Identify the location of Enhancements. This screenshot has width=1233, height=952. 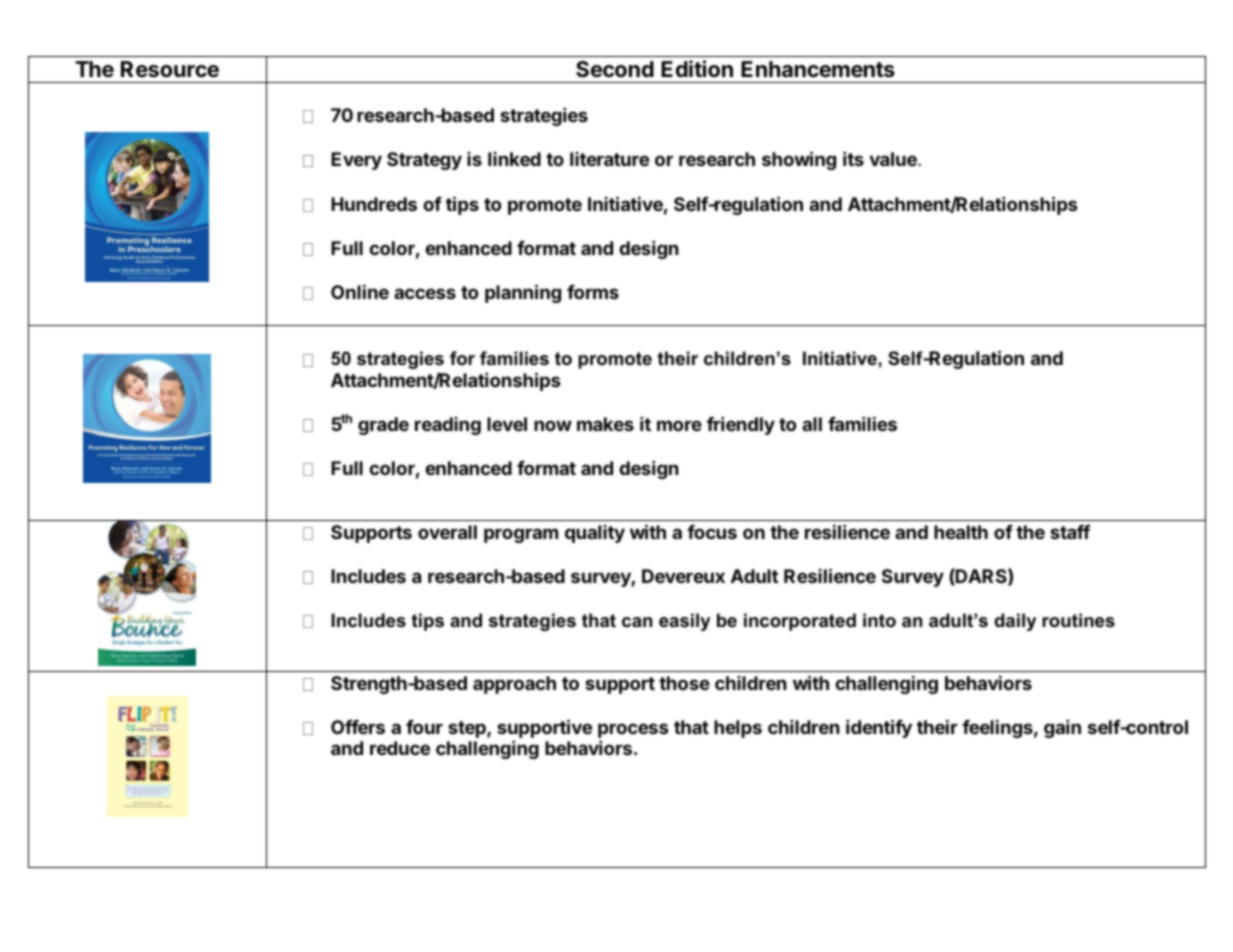
(818, 69).
